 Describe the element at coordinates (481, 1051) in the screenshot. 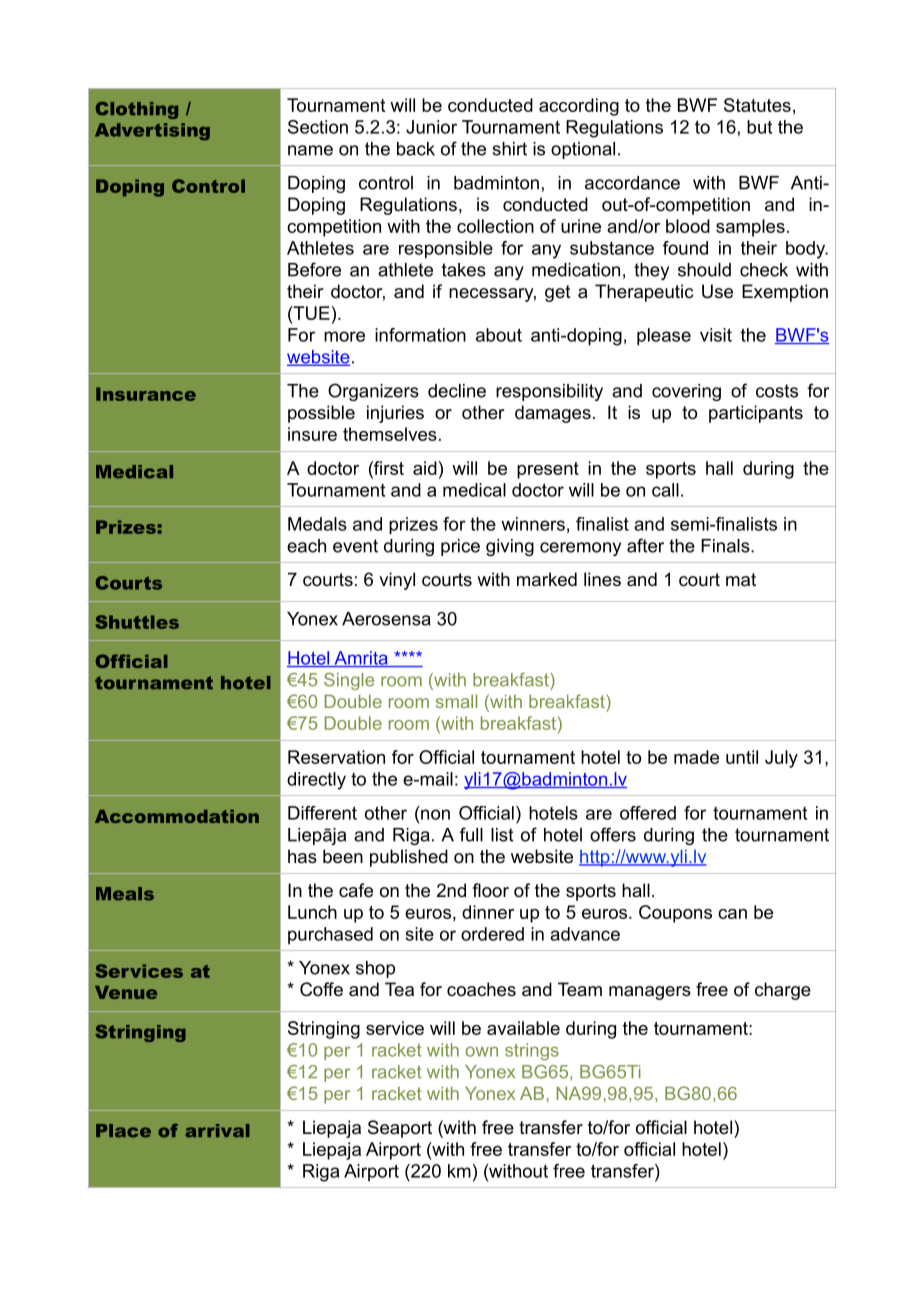

I see `own` at that location.
